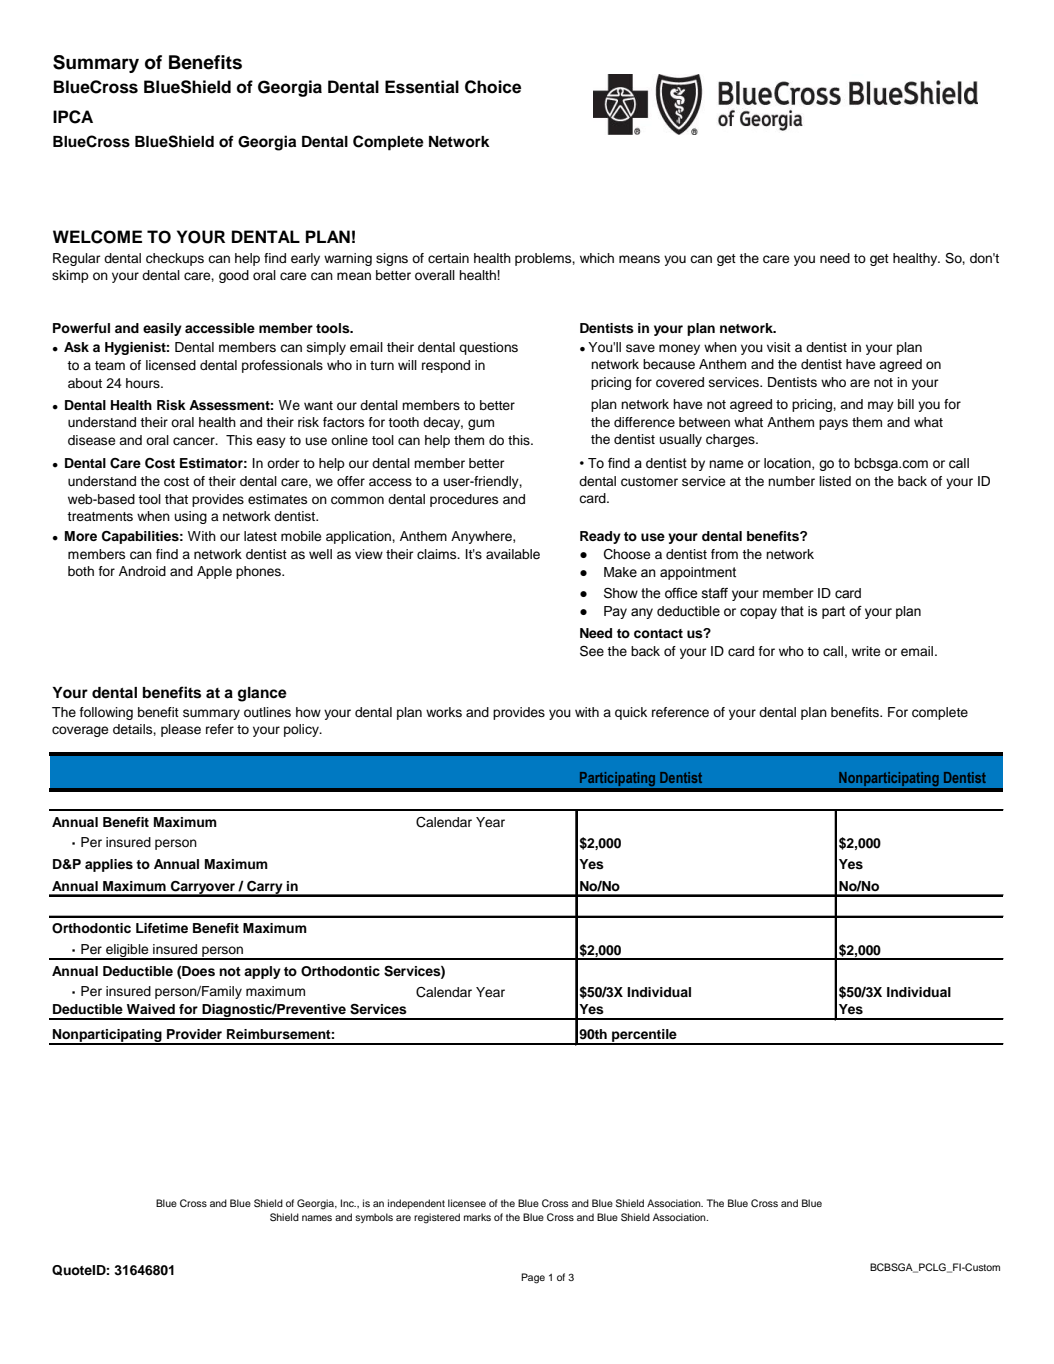 The height and width of the document is (1364, 1054). I want to click on Page, so click(533, 1278).
